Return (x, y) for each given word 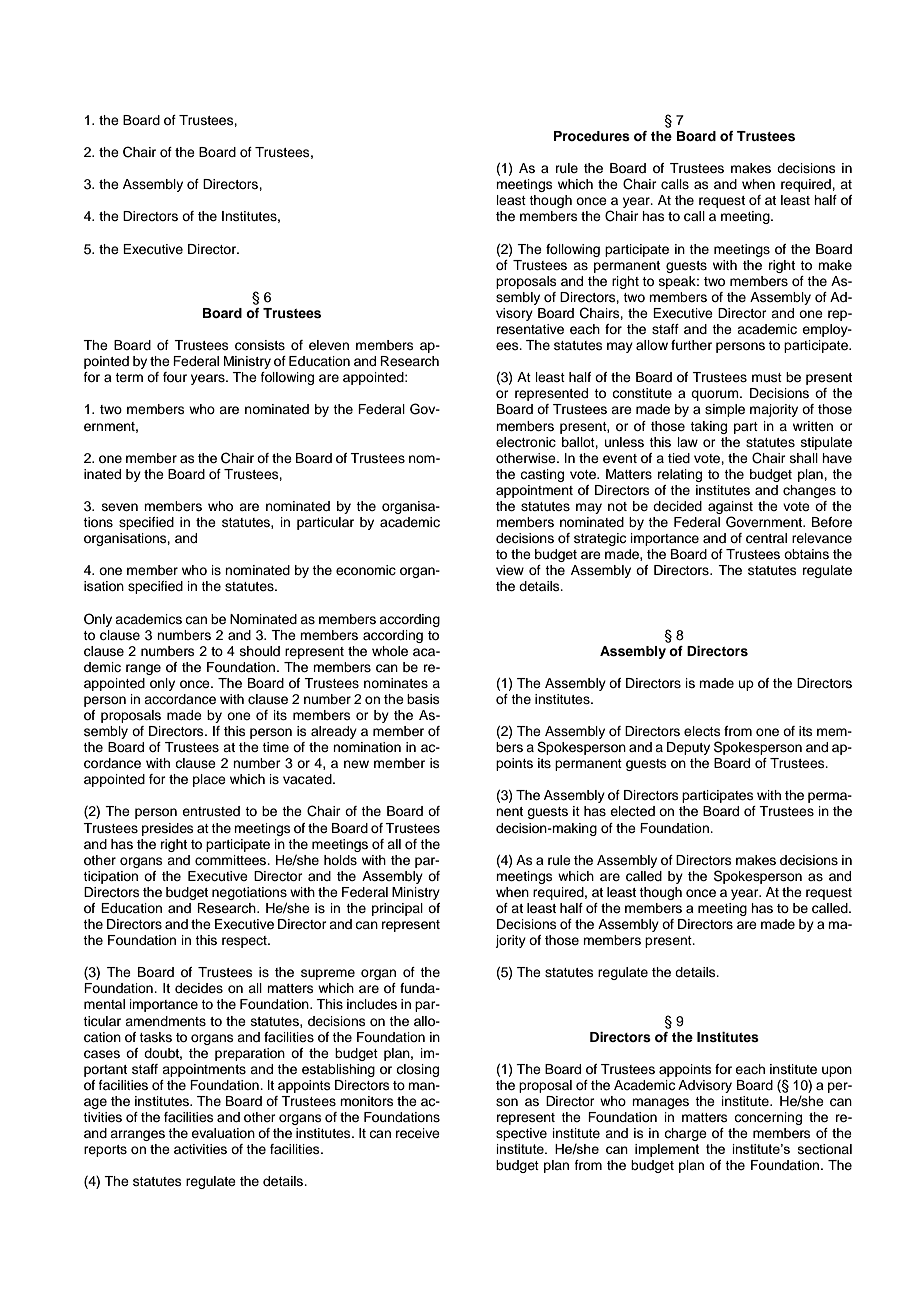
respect (245, 942)
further (691, 345)
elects (702, 731)
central (766, 538)
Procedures (592, 136)
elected (632, 811)
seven (120, 507)
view (510, 570)
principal (397, 909)
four (175, 377)
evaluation (223, 1133)
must (767, 377)
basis (423, 699)
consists (260, 345)
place (209, 780)
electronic (526, 442)
